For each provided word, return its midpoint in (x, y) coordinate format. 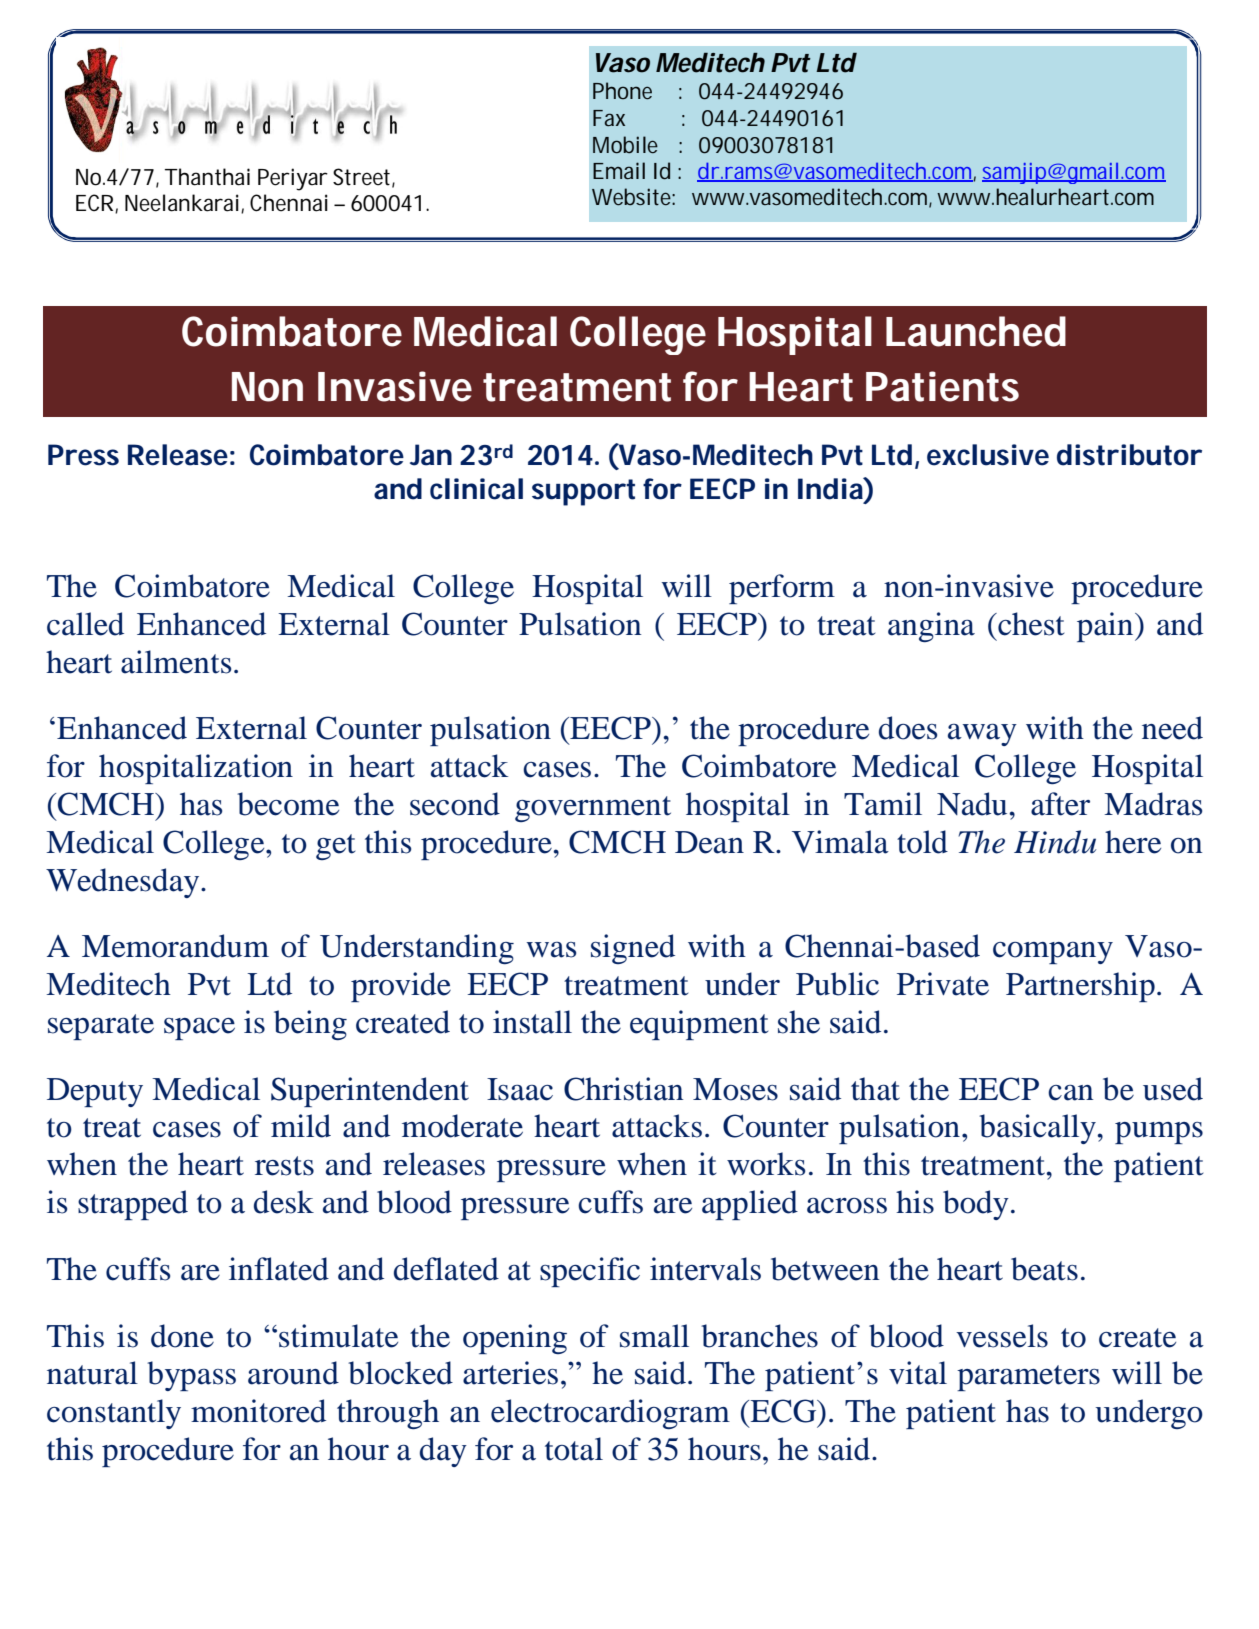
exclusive (988, 455)
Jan (431, 455)
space (199, 1029)
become (288, 804)
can (1070, 1093)
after (1060, 804)
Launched (976, 331)
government (593, 809)
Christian (623, 1089)
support (583, 492)
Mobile (625, 145)
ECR (96, 203)
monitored (258, 1411)
